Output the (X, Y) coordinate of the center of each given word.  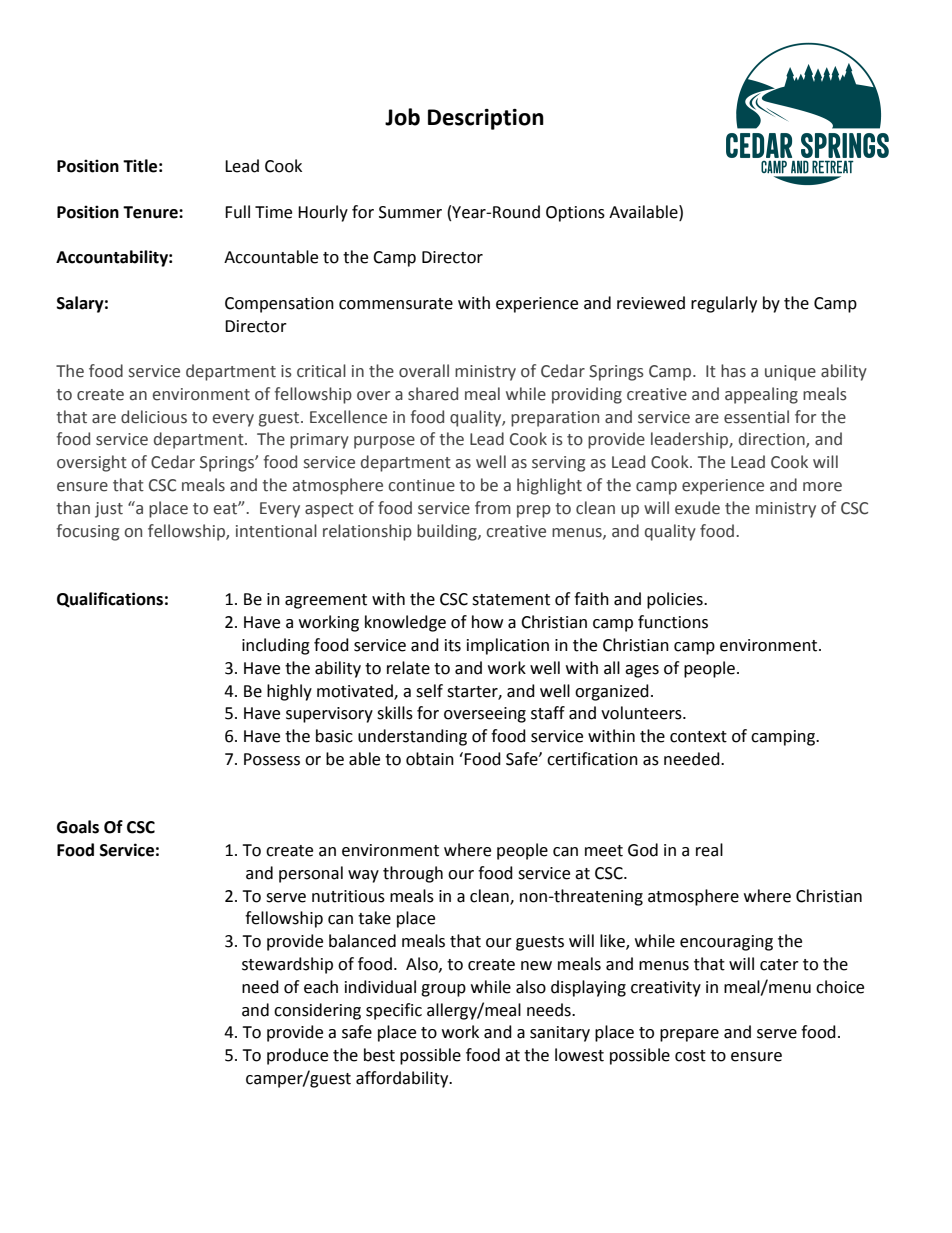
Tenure (151, 212)
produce (297, 1056)
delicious (154, 417)
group (443, 990)
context (698, 737)
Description (486, 119)
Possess (272, 759)
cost (690, 1056)
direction (773, 440)
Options (575, 214)
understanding (412, 737)
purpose (384, 442)
